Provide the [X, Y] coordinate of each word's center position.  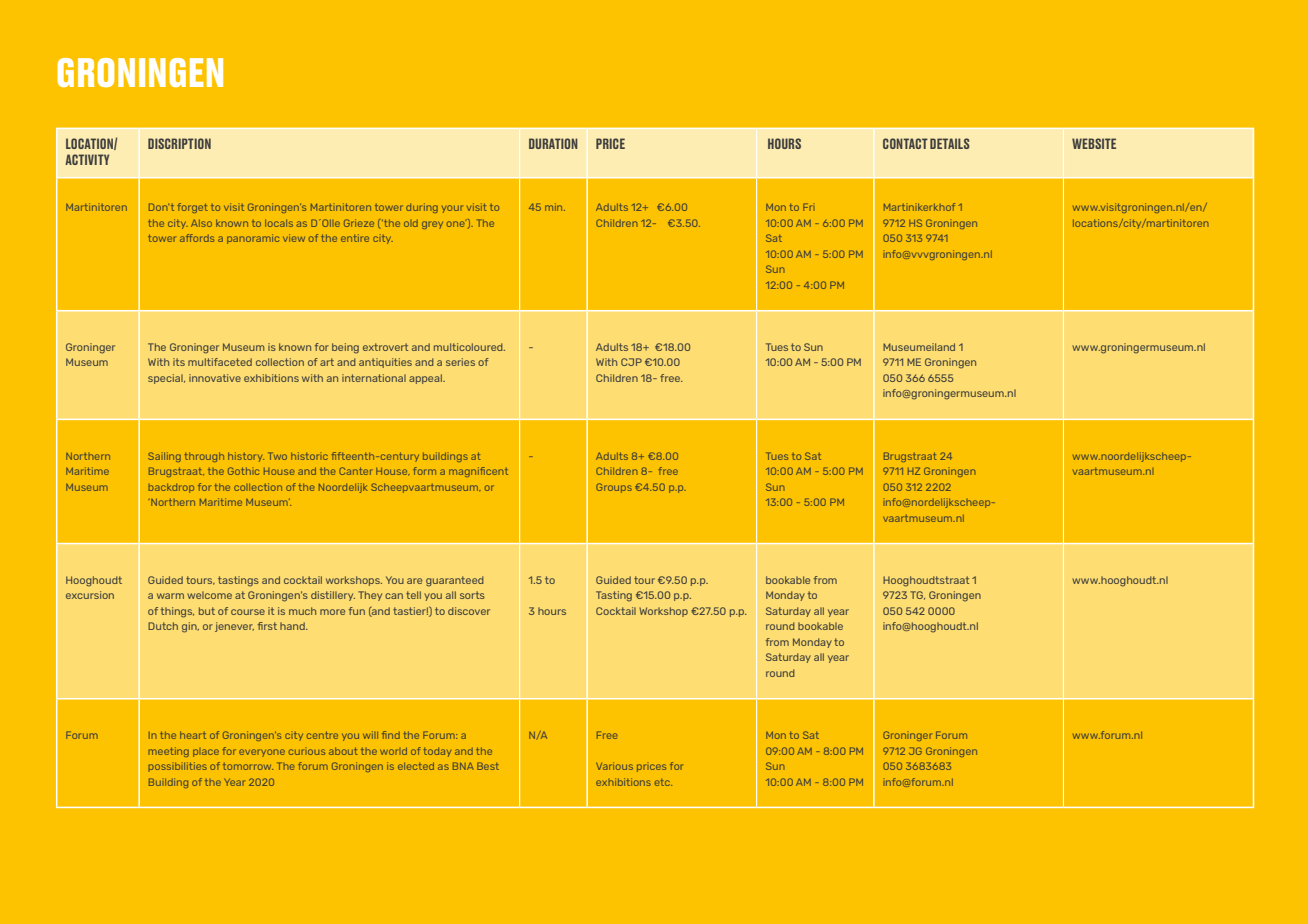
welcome [209, 595]
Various [614, 766]
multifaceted [220, 362]
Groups [614, 488]
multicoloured [469, 347]
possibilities [177, 767]
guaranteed [455, 581]
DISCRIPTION [179, 143]
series [460, 362]
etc [663, 782]
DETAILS [950, 143]
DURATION [553, 143]
